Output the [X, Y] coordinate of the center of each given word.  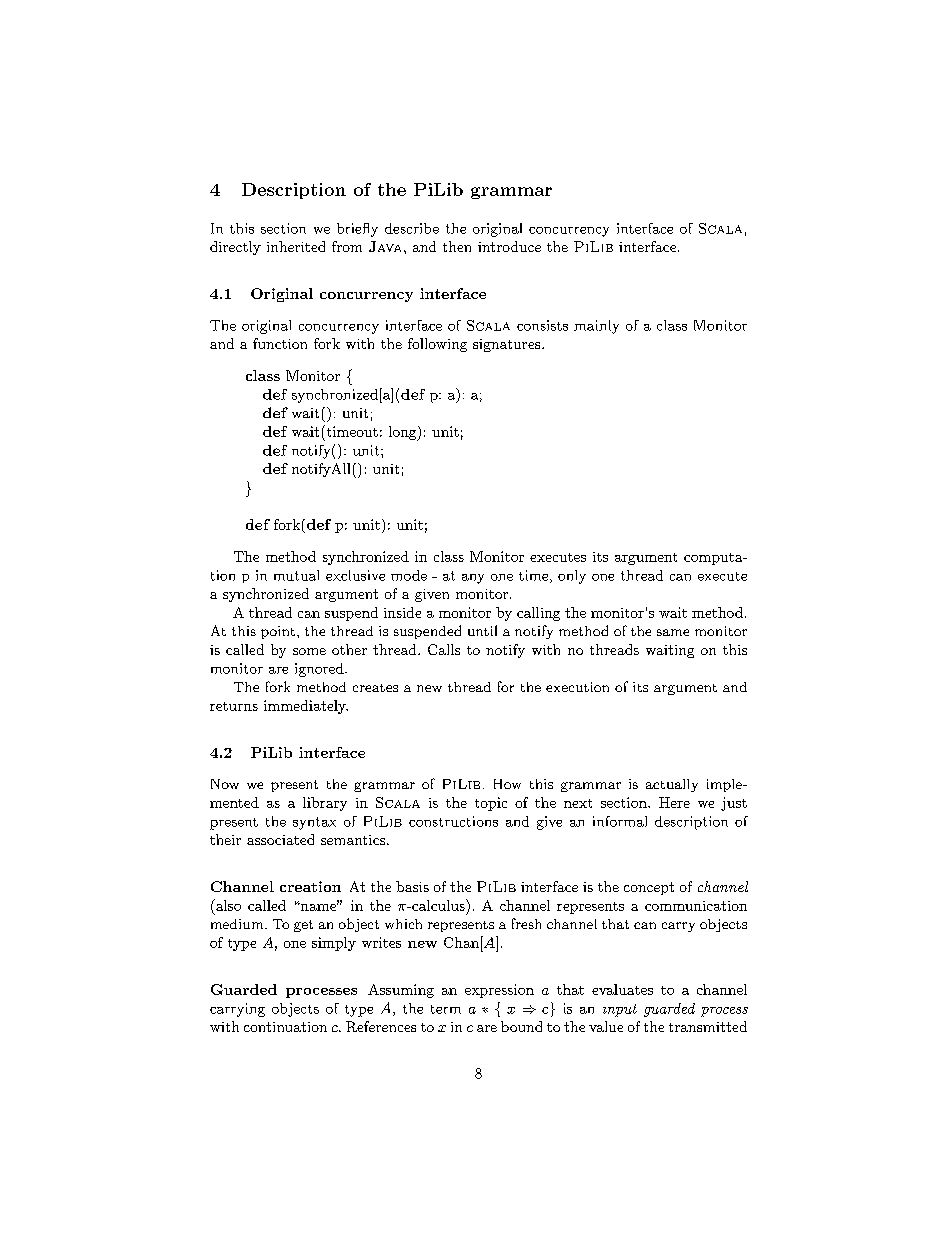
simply [334, 944]
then [457, 246]
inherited [296, 246]
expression [499, 991]
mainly [596, 327]
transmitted [708, 1026]
